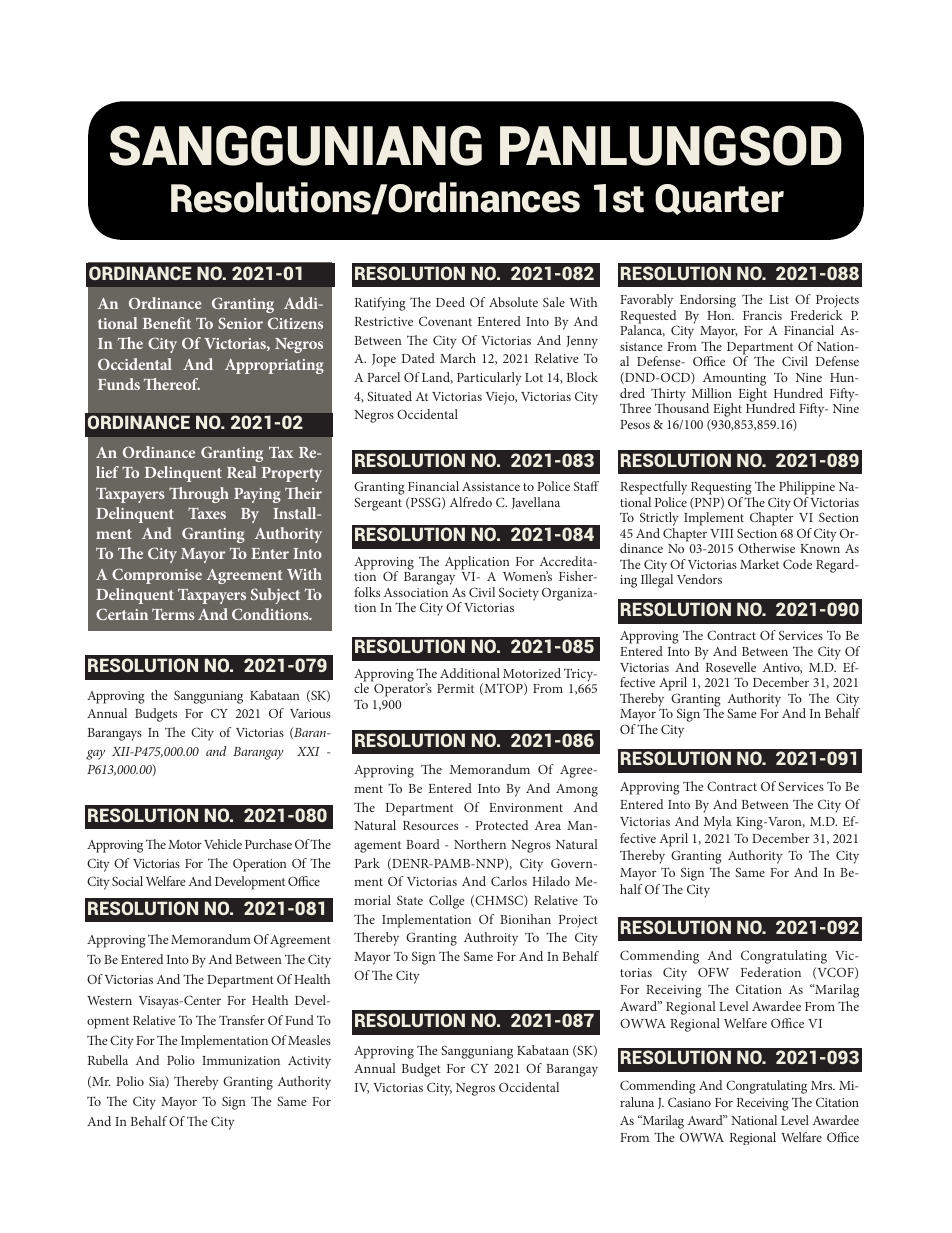 The image size is (952, 1233). What do you see at coordinates (242, 472) in the document?
I see `Real` at bounding box center [242, 472].
